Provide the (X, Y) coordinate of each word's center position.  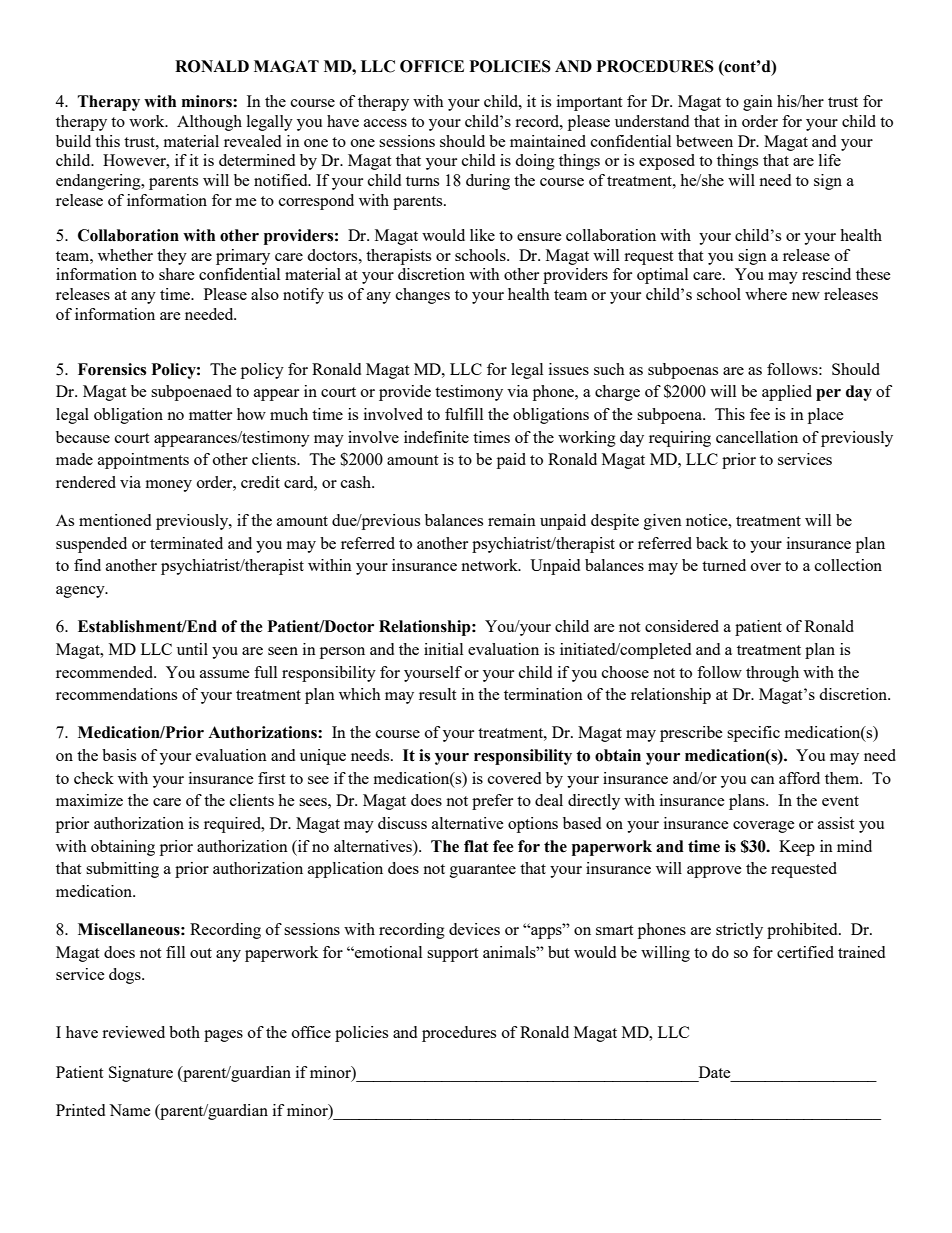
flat (476, 846)
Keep (797, 848)
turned (724, 565)
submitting (122, 870)
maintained (548, 141)
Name (130, 1110)
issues (569, 369)
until (192, 649)
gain (758, 103)
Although (209, 123)
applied (787, 393)
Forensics (112, 369)
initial (443, 649)
